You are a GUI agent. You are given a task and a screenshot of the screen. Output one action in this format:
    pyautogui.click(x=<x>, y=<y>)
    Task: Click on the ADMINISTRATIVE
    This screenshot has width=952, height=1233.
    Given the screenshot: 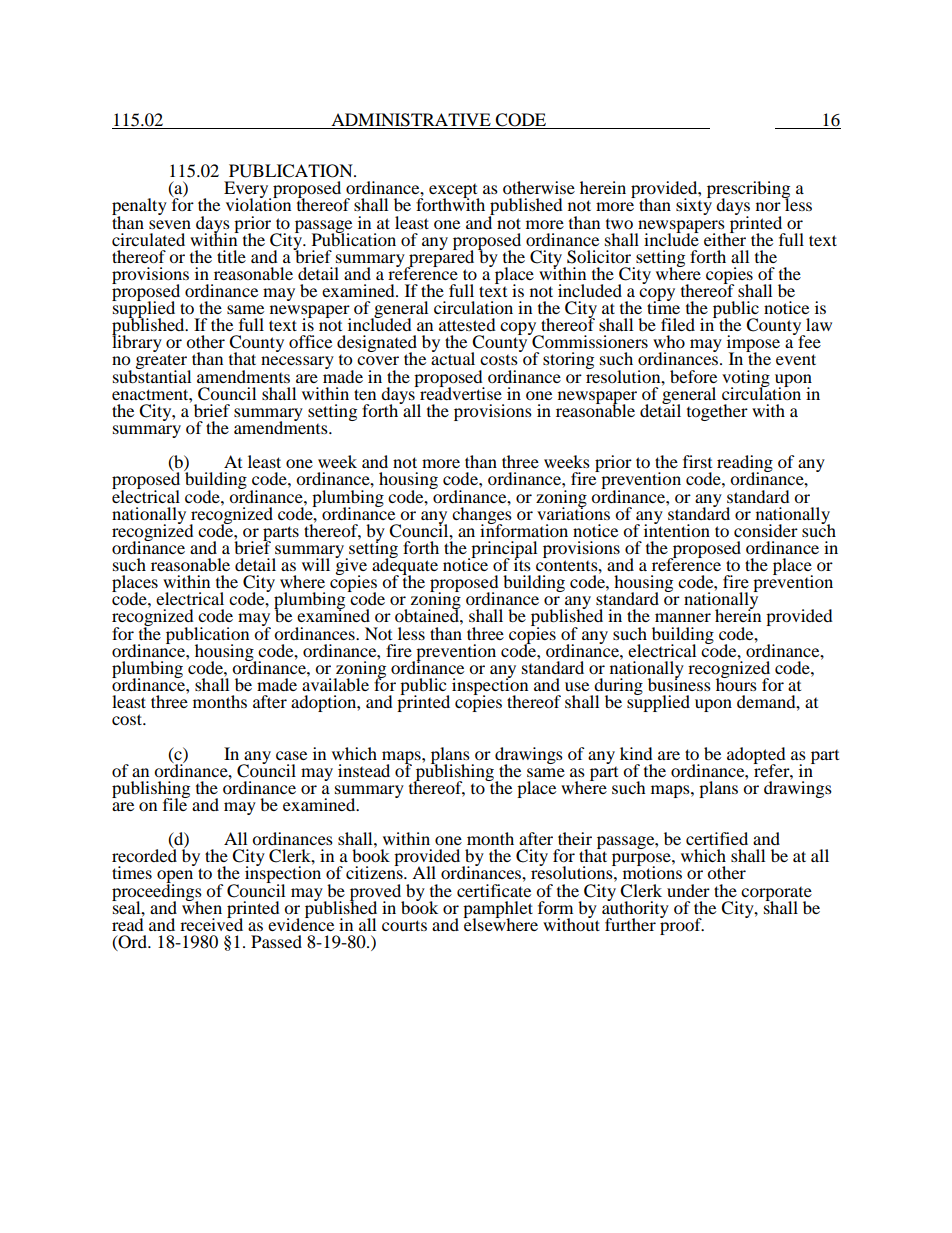 What is the action you would take?
    pyautogui.click(x=411, y=120)
